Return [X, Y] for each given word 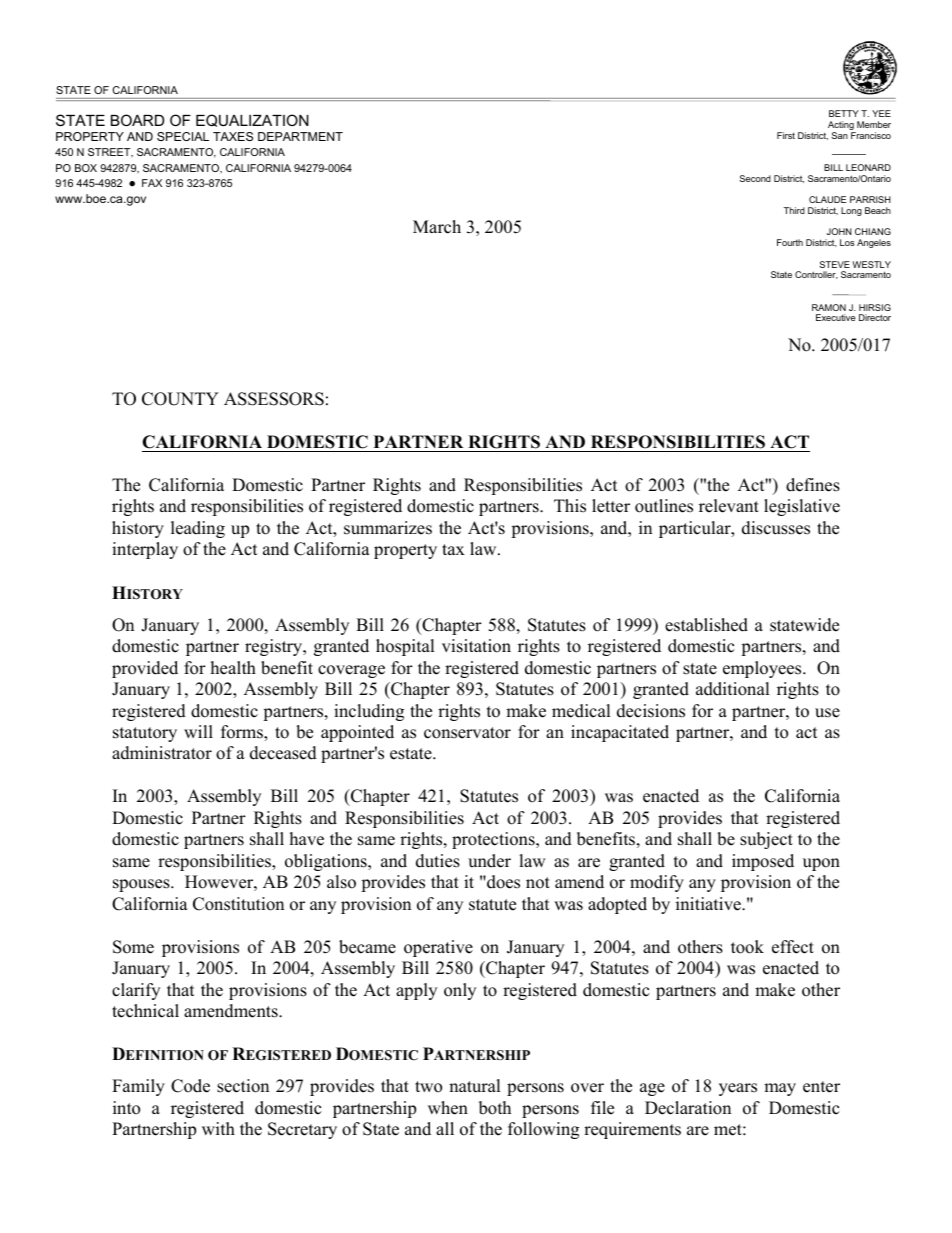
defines [813, 485]
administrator [162, 753]
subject [766, 840]
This [570, 506]
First [786, 135]
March [437, 227]
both [495, 1108]
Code [190, 1086]
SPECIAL [183, 136]
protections [494, 840]
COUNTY [180, 399]
